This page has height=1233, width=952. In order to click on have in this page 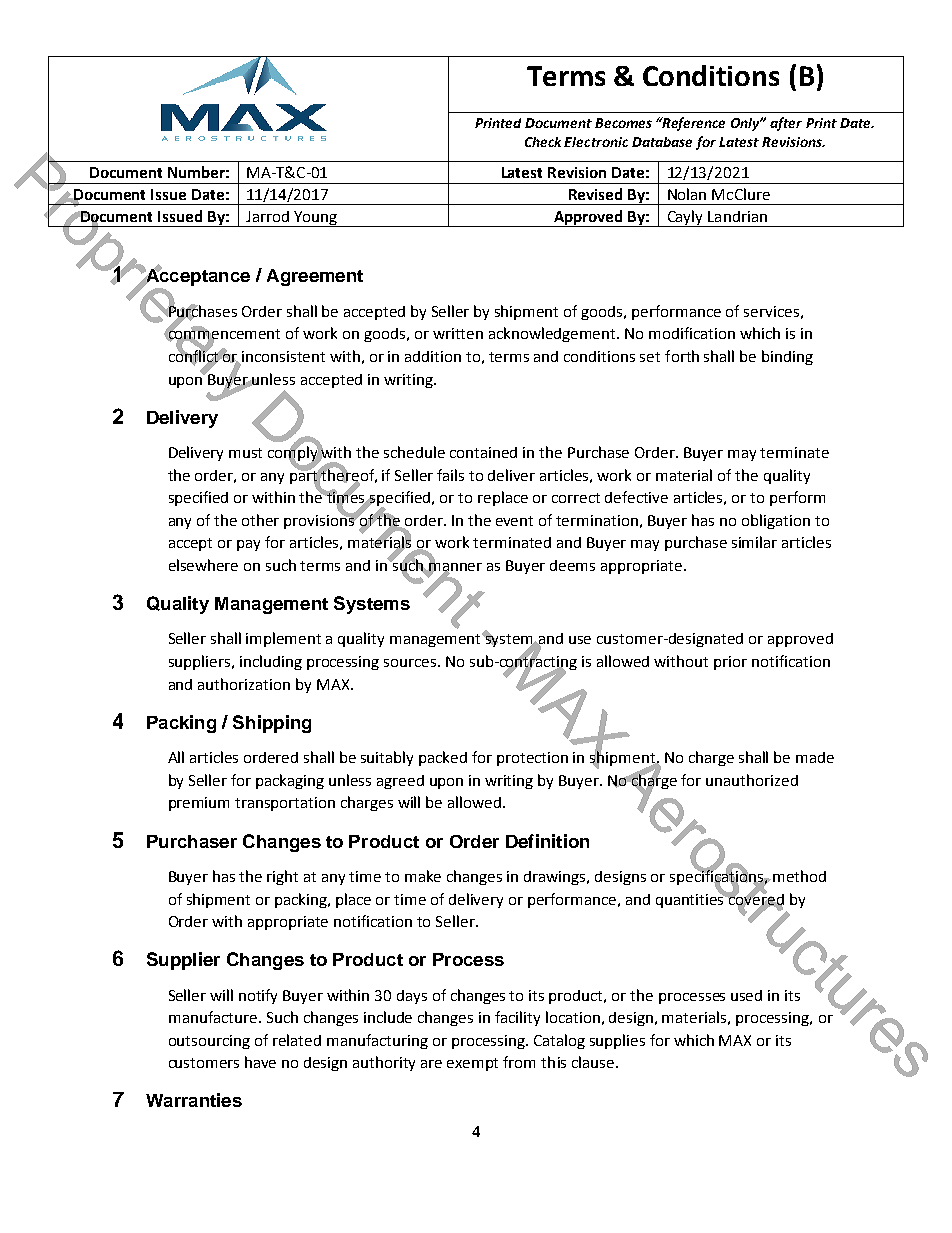, I will do `click(260, 1062)`.
